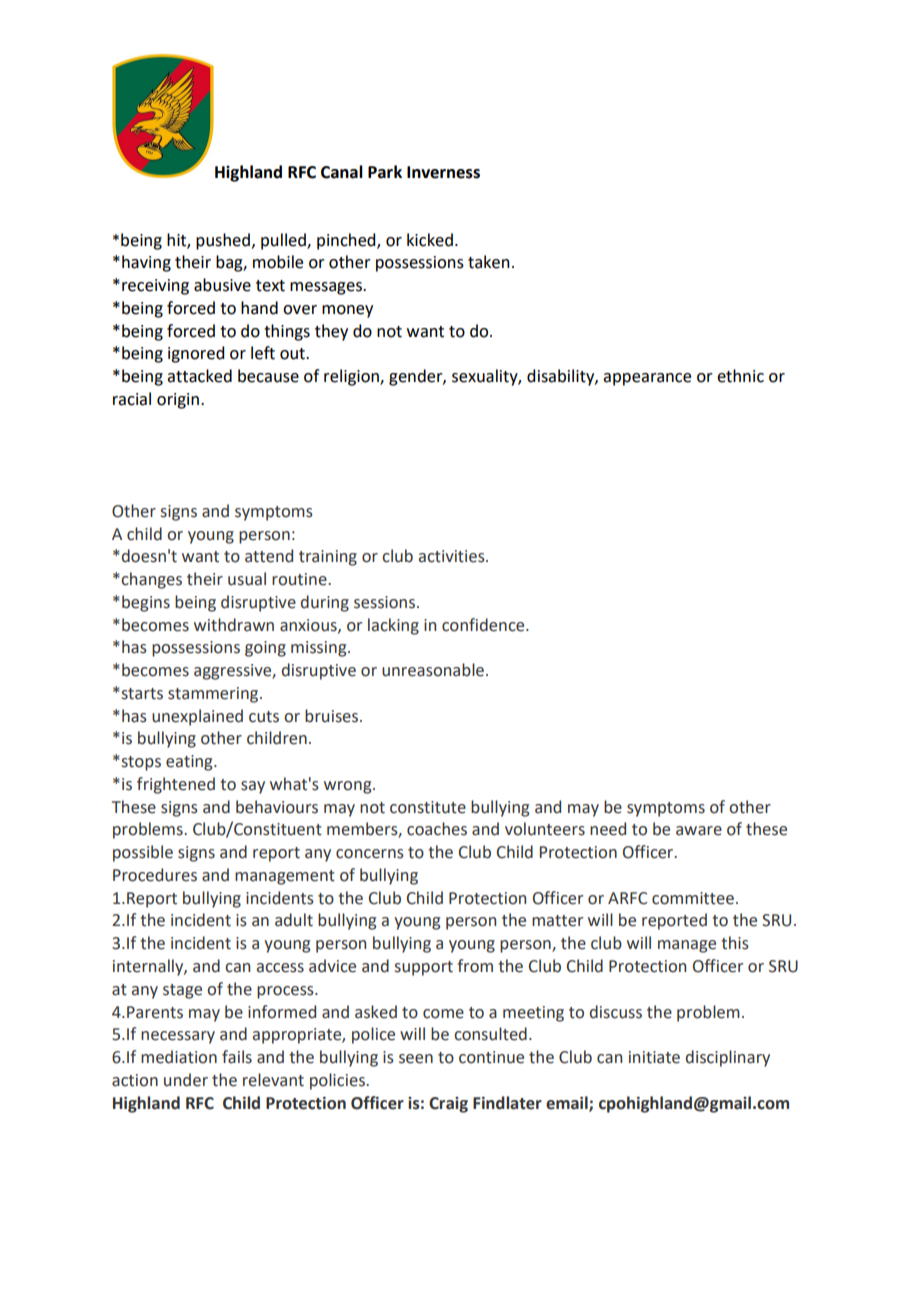 The height and width of the screenshot is (1308, 924). I want to click on attend, so click(269, 556).
